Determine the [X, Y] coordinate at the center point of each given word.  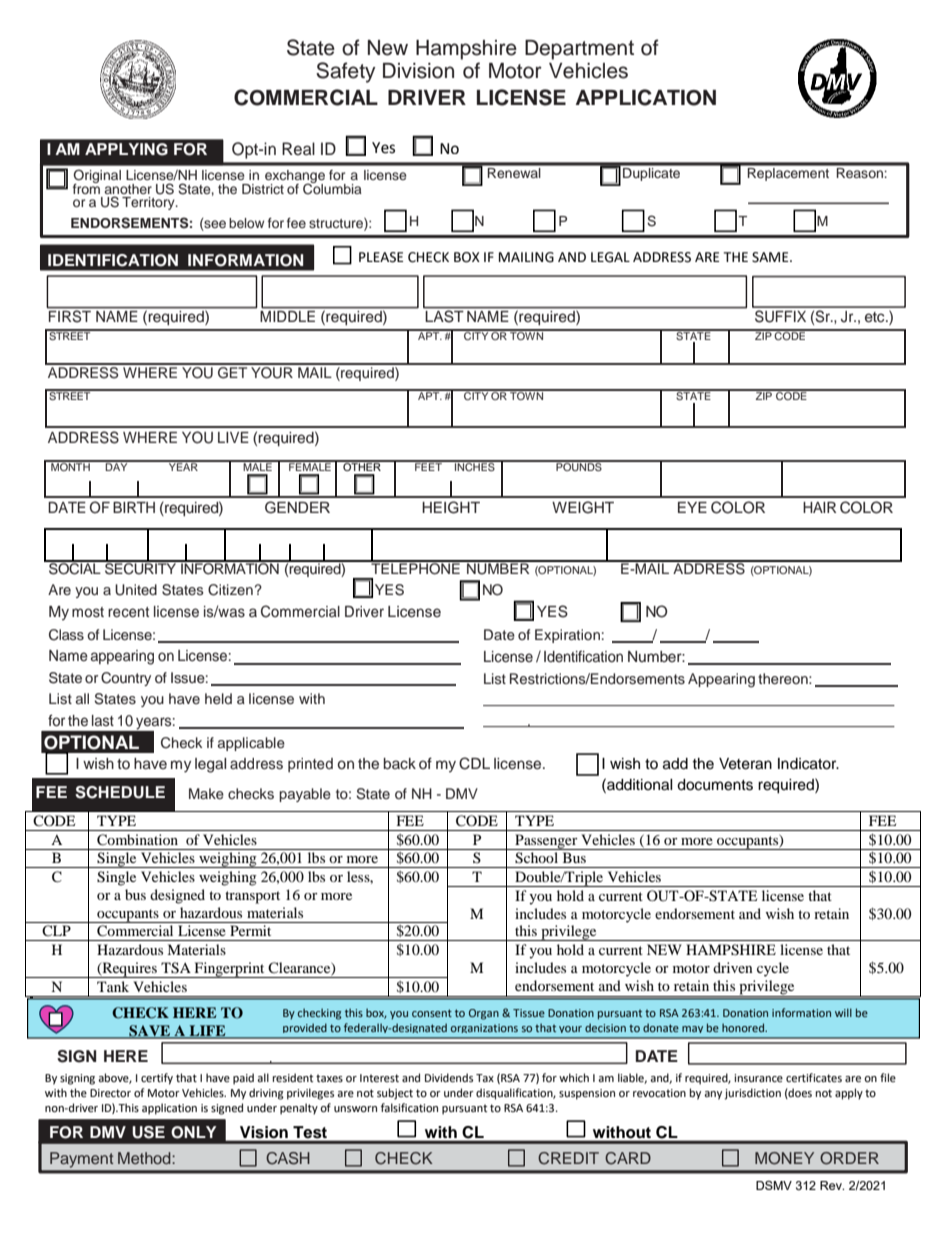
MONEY [784, 1158]
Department [579, 50]
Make [206, 793]
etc [876, 317]
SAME [771, 257]
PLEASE [381, 257]
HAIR [819, 507]
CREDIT [568, 1158]
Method [145, 1158]
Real [298, 149]
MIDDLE [289, 315]
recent [128, 612]
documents [715, 785]
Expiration [567, 636]
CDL [474, 763]
